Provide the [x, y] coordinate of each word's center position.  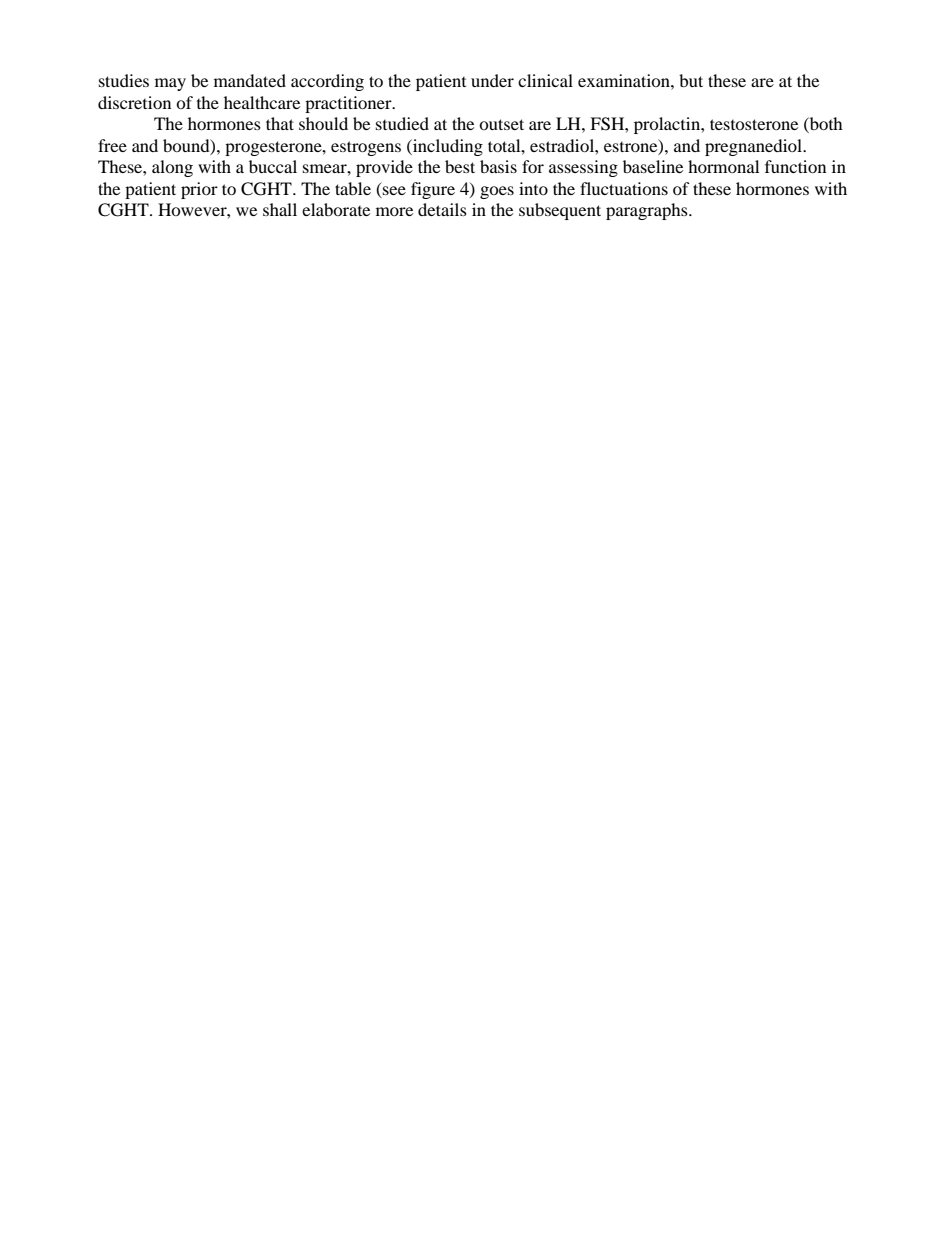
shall [280, 209]
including [447, 147]
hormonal [723, 166]
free [112, 145]
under [492, 80]
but [691, 80]
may [170, 84]
